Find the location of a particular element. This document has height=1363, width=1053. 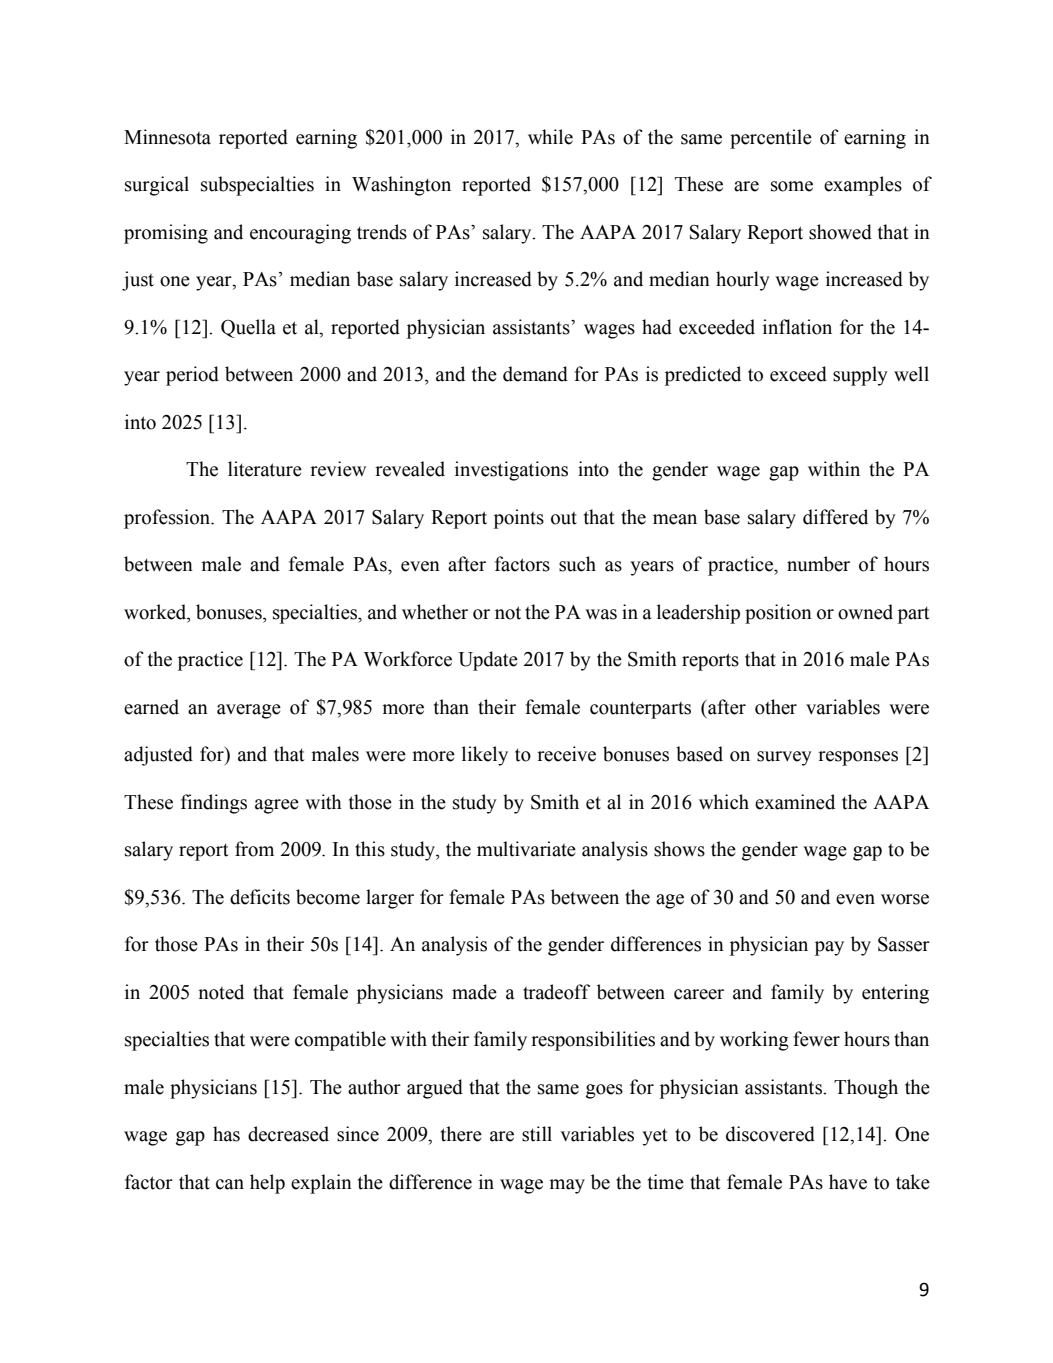

some is located at coordinates (792, 186).
